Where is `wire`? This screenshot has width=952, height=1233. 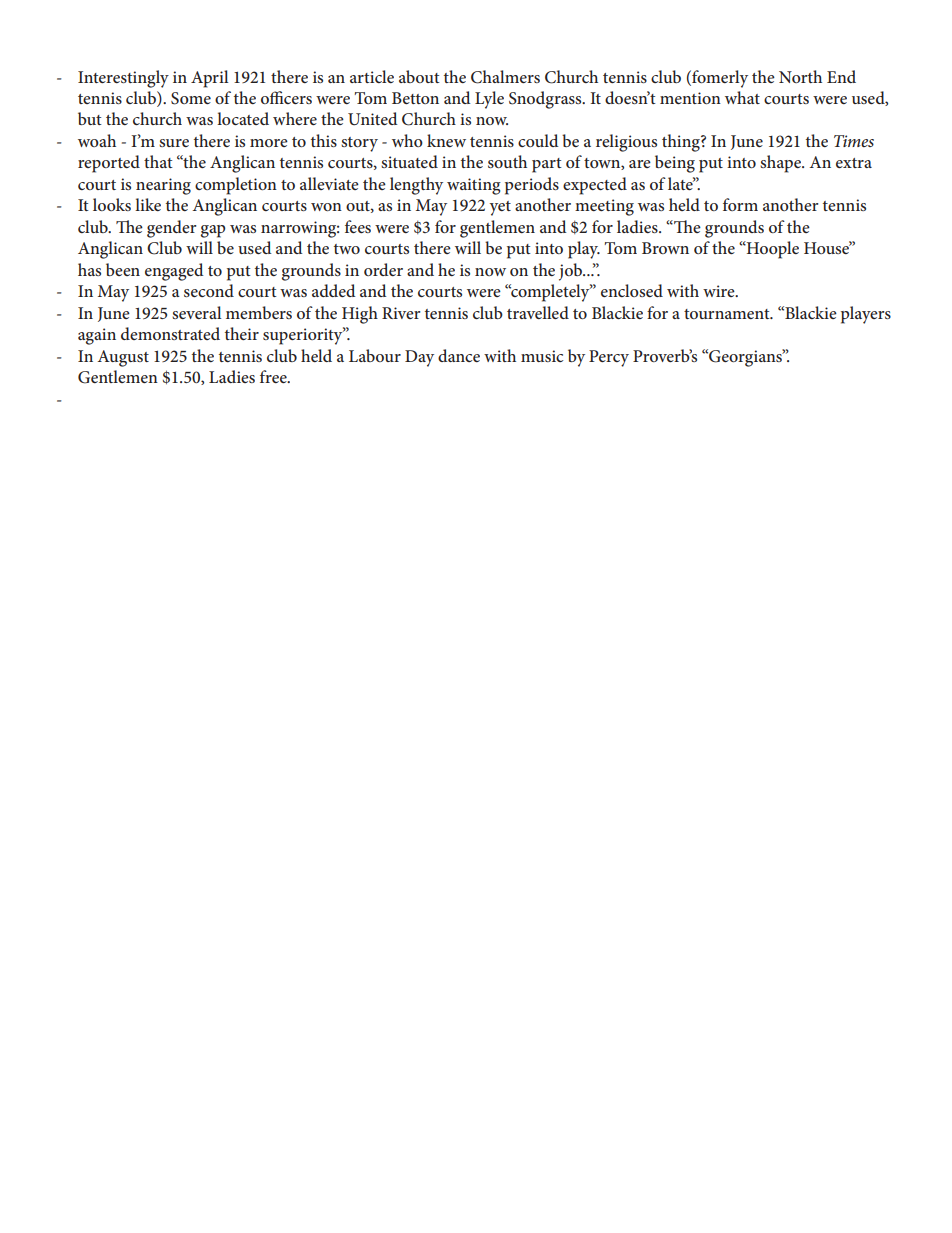
wire is located at coordinates (720, 291).
